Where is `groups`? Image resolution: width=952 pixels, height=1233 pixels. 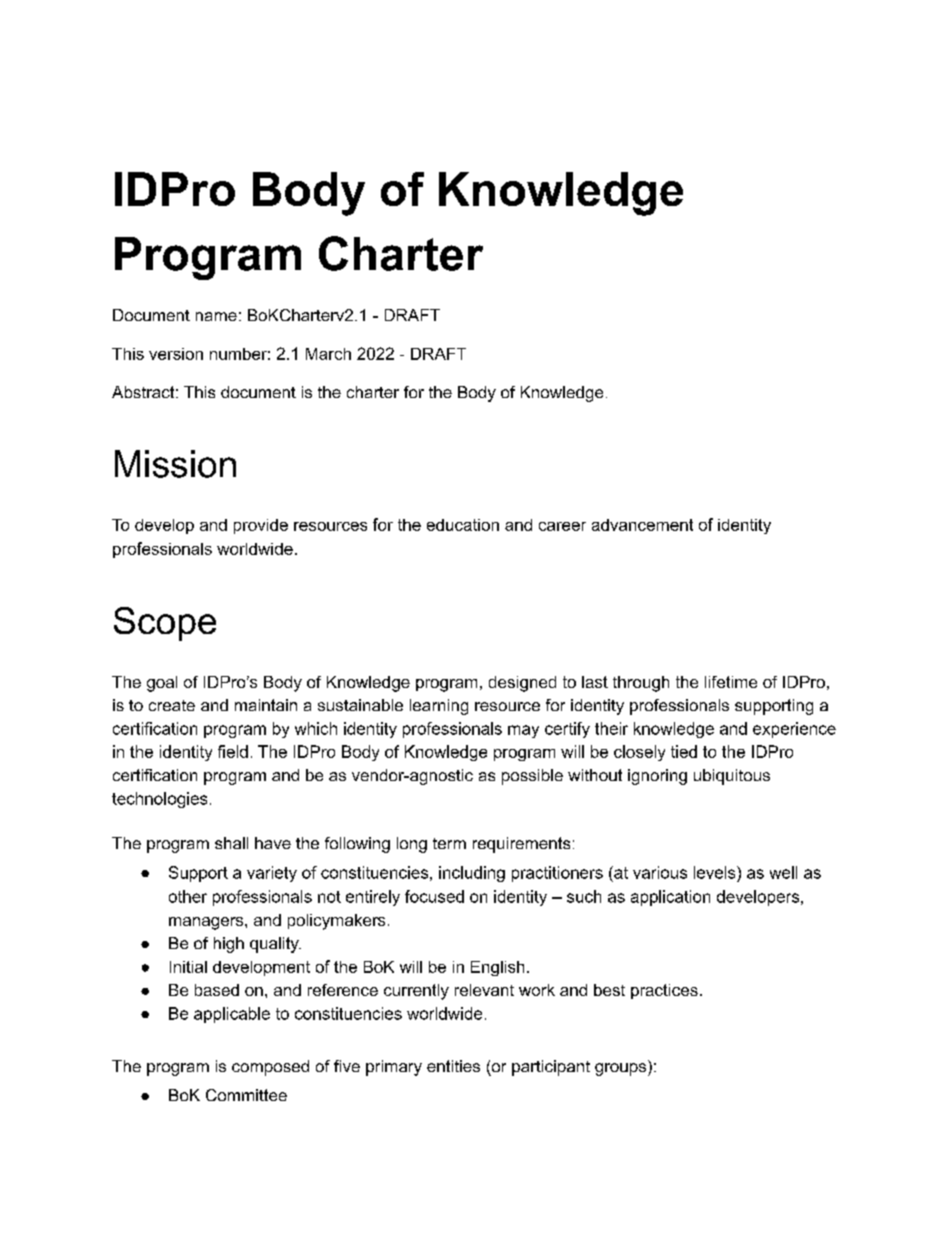
groups is located at coordinates (622, 1069).
